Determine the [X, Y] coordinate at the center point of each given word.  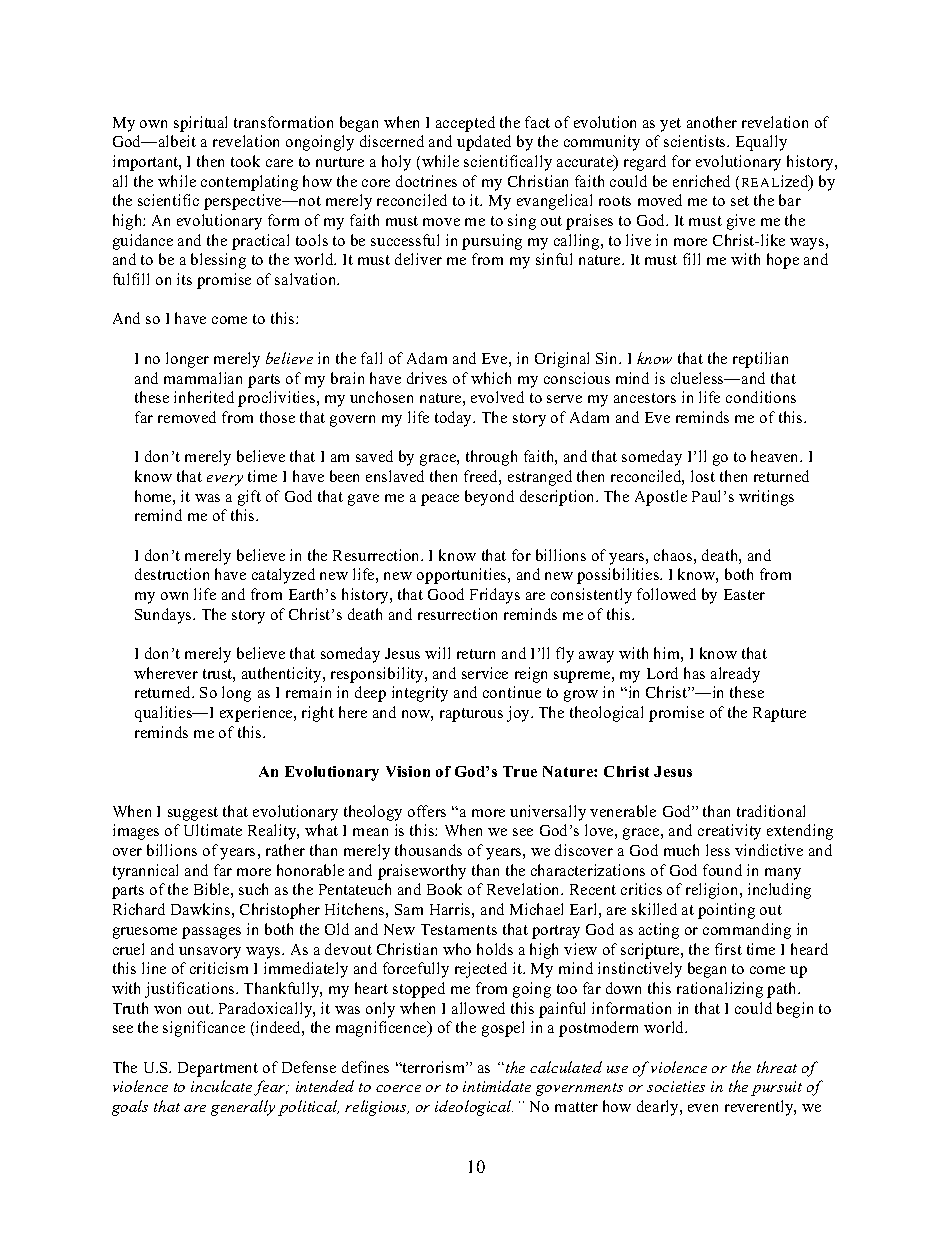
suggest [193, 814]
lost [703, 476]
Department [218, 1069]
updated [484, 143]
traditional [771, 811]
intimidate [497, 1086]
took [245, 161]
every [225, 480]
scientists [696, 141]
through [491, 458]
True [520, 771]
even [703, 1108]
